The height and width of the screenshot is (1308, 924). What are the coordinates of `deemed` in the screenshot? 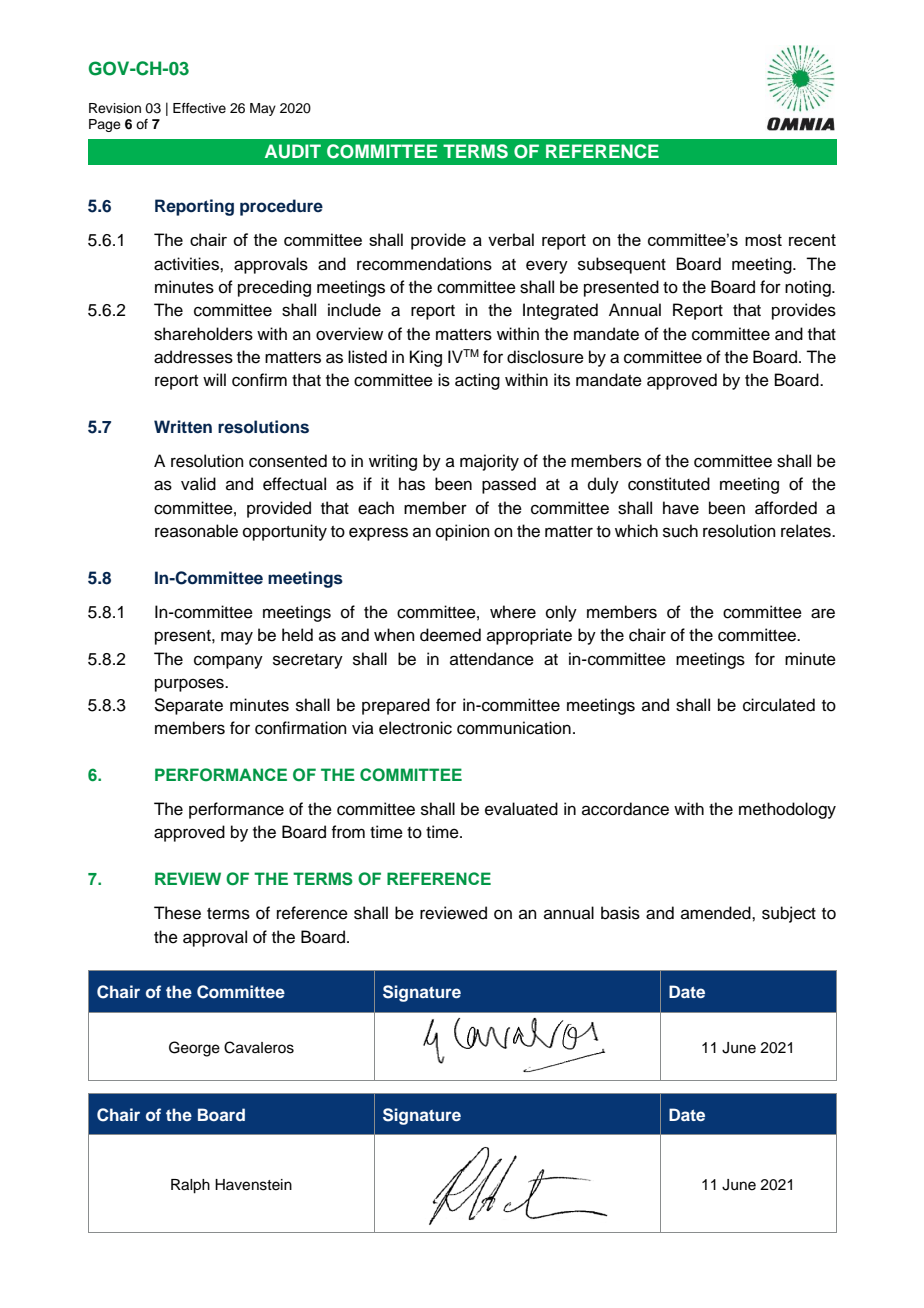 It's located at (450, 635).
